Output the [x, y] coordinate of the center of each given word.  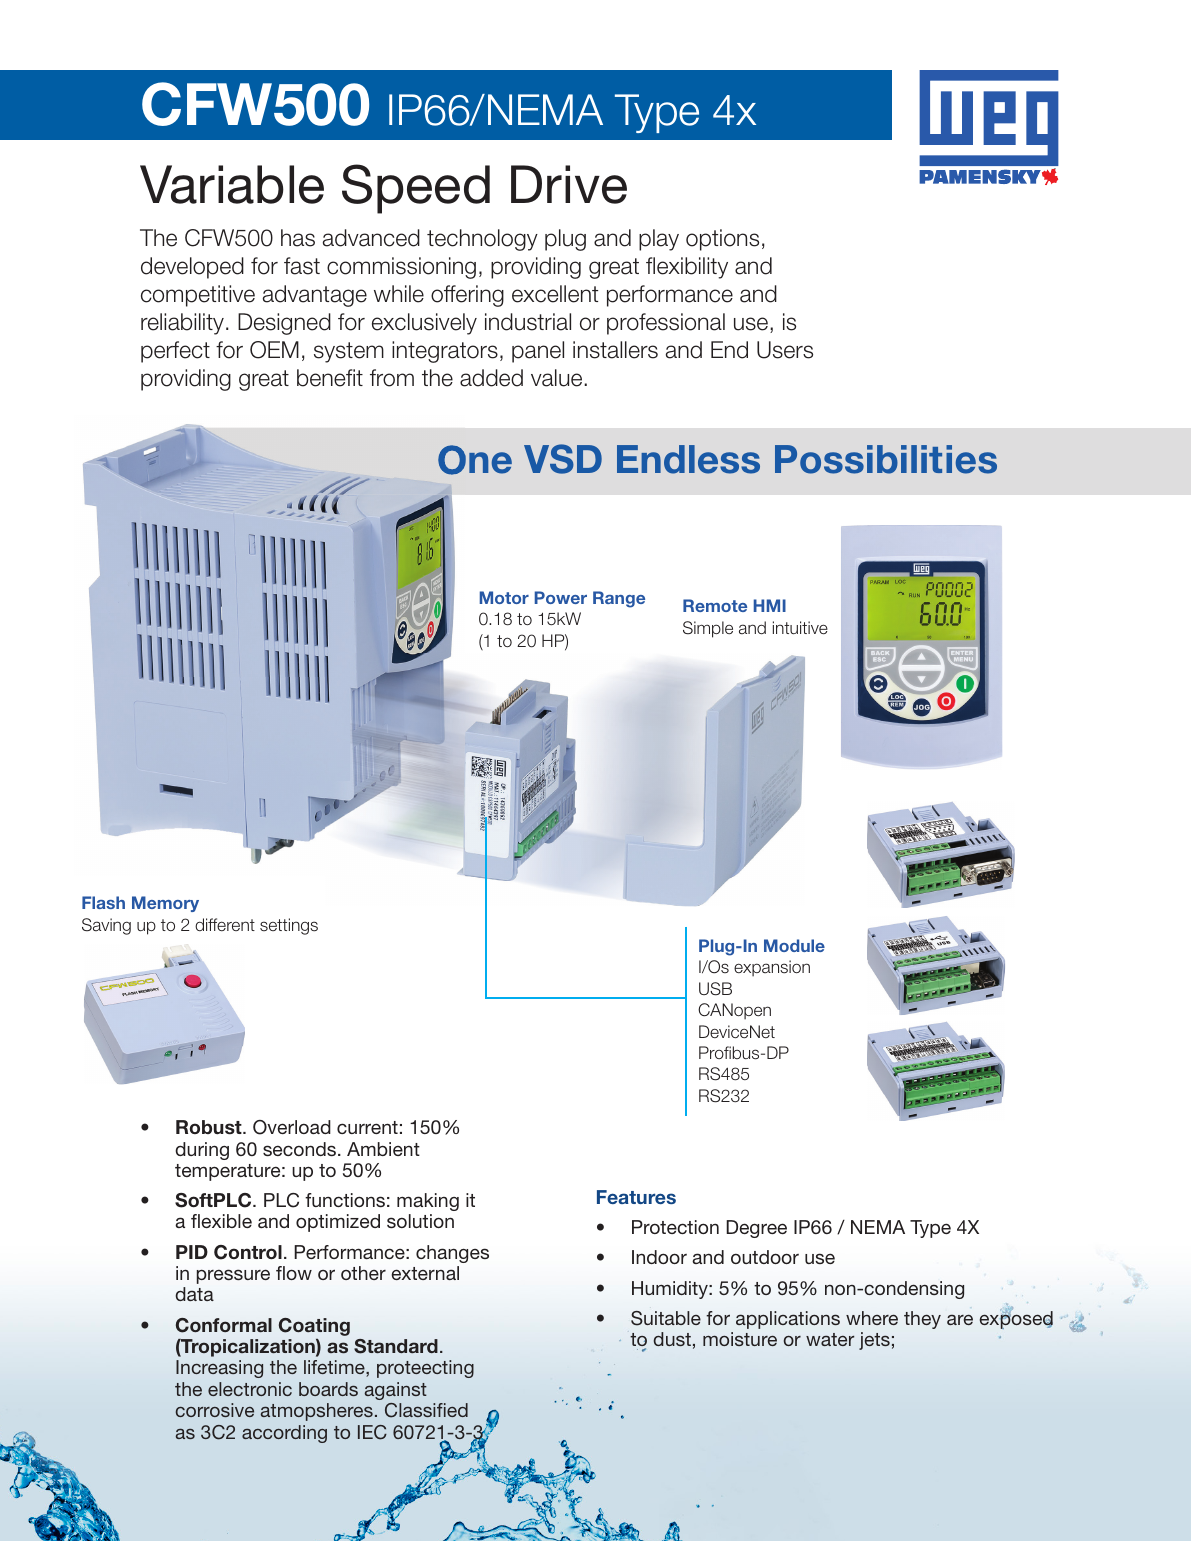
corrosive [215, 1410]
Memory [165, 904]
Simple [708, 629]
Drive [569, 184]
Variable [232, 184]
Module [794, 945]
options [722, 240]
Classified [426, 1410]
